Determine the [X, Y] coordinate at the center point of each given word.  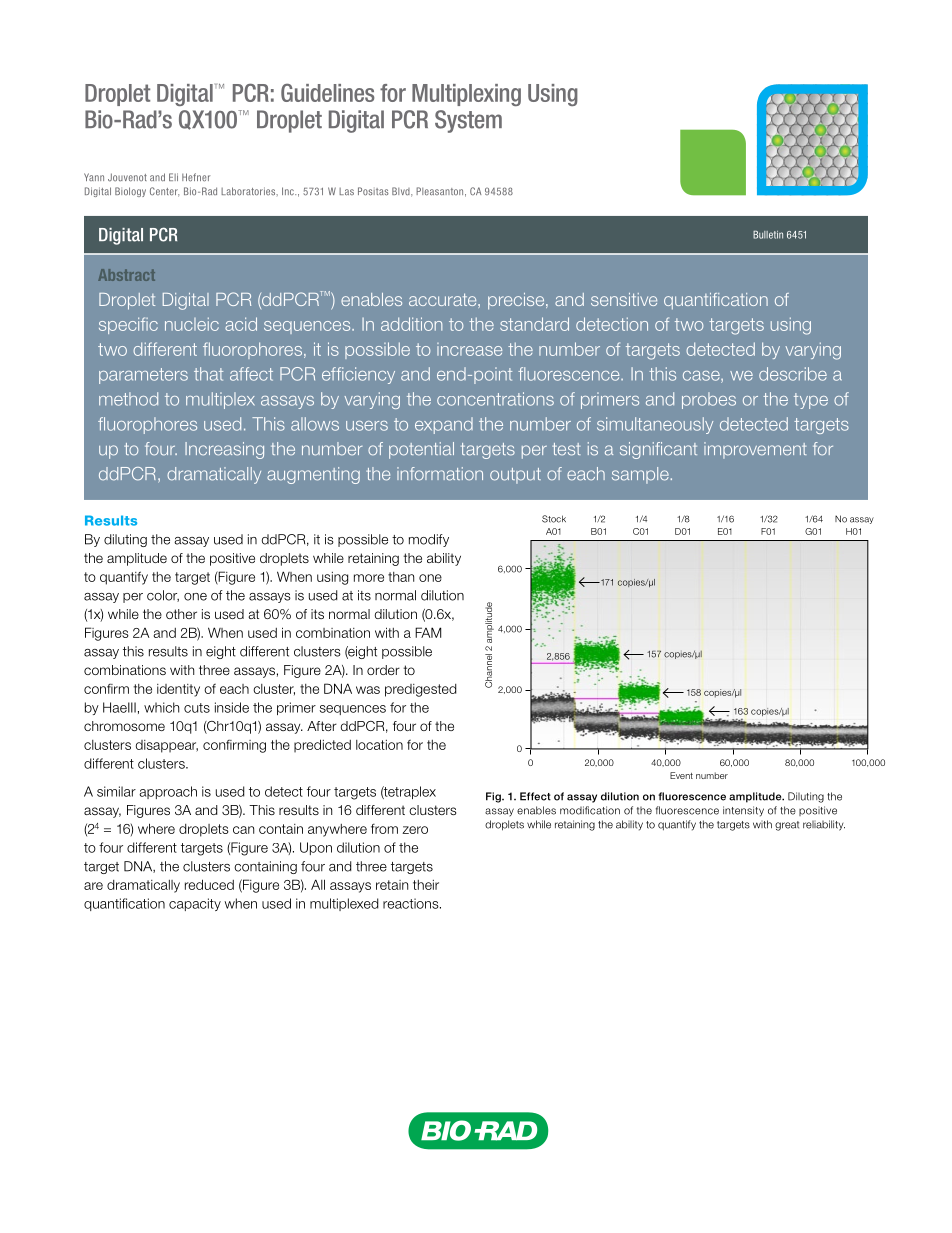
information [440, 474]
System [468, 121]
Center [164, 192]
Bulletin [768, 235]
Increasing [224, 450]
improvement [755, 450]
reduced [209, 884]
